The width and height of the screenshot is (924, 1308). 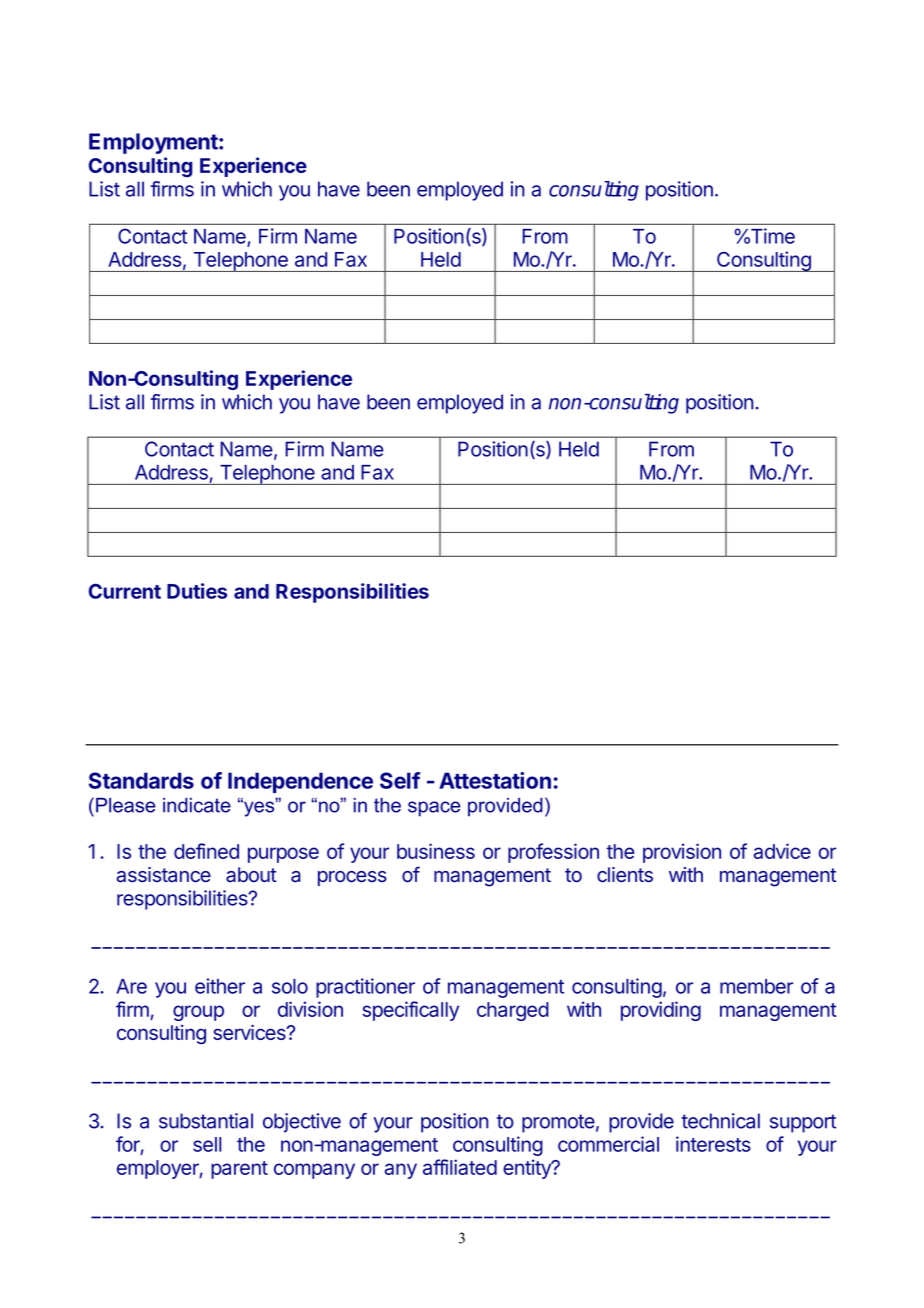 What do you see at coordinates (682, 853) in the screenshot?
I see `provision` at bounding box center [682, 853].
